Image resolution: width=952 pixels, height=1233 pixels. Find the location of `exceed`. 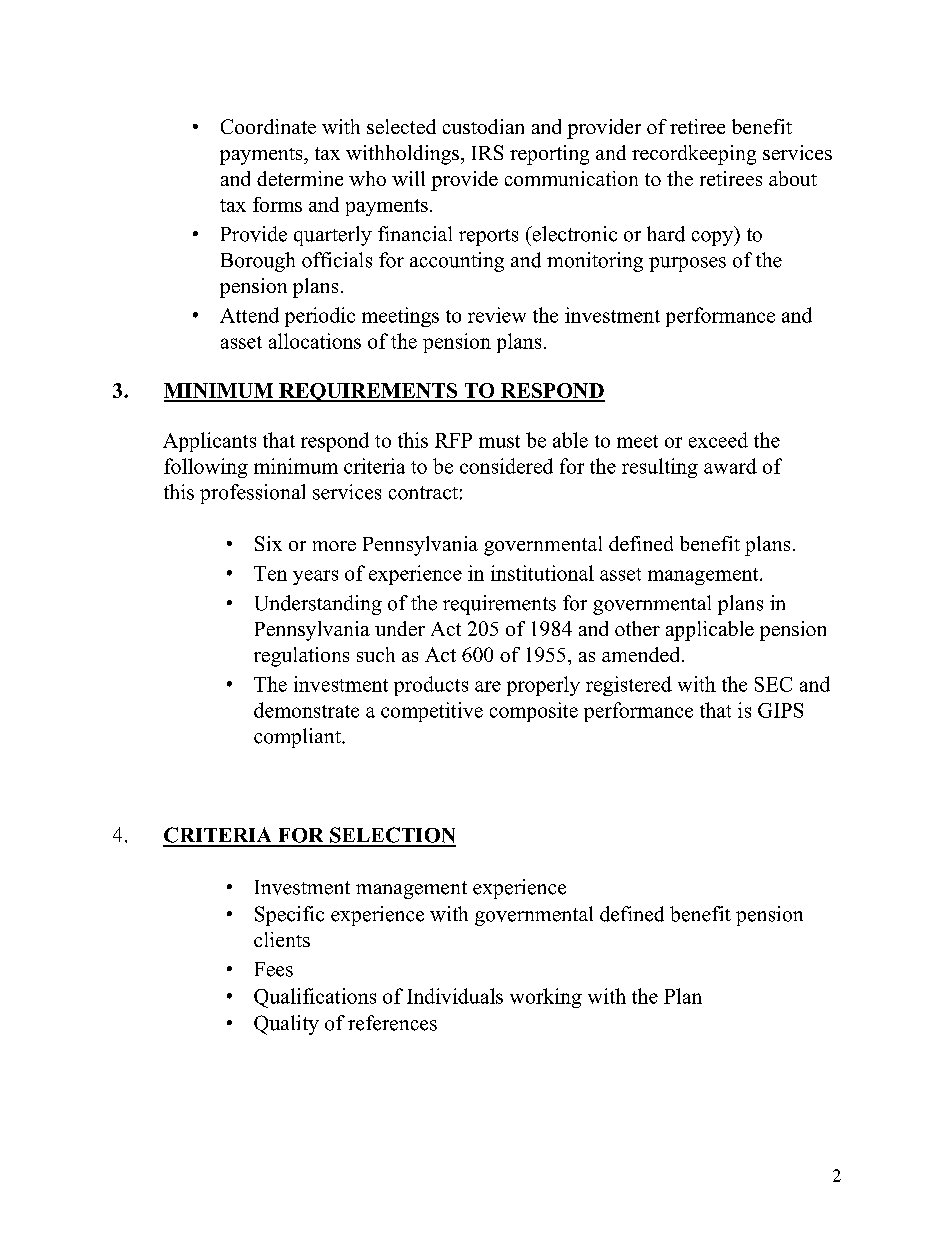

exceed is located at coordinates (718, 440).
